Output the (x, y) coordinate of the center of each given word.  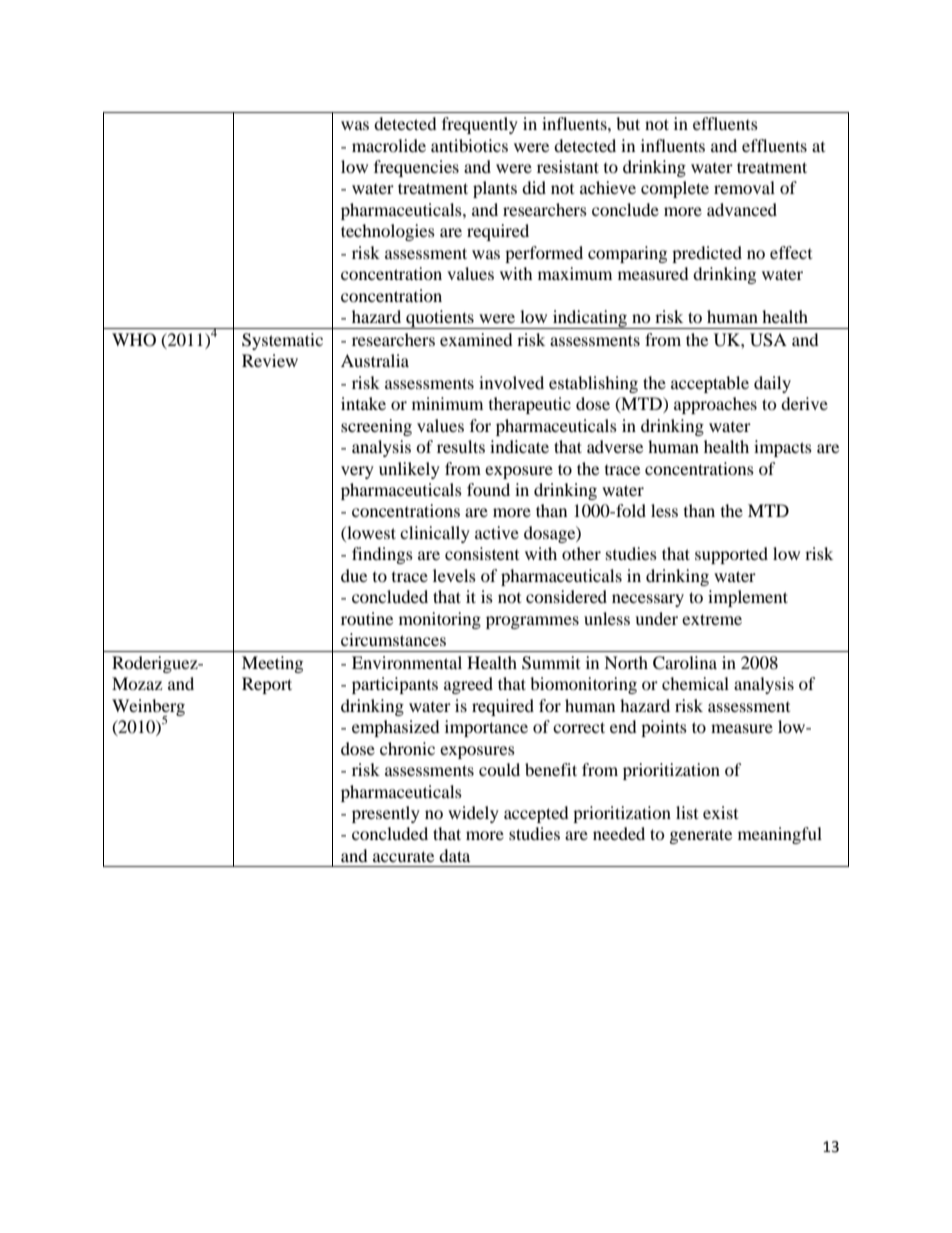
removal (744, 187)
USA (768, 340)
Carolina (685, 663)
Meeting (272, 664)
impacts (783, 448)
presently (386, 814)
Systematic (282, 341)
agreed (468, 685)
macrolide (389, 145)
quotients (440, 319)
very (357, 472)
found (488, 489)
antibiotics (469, 145)
